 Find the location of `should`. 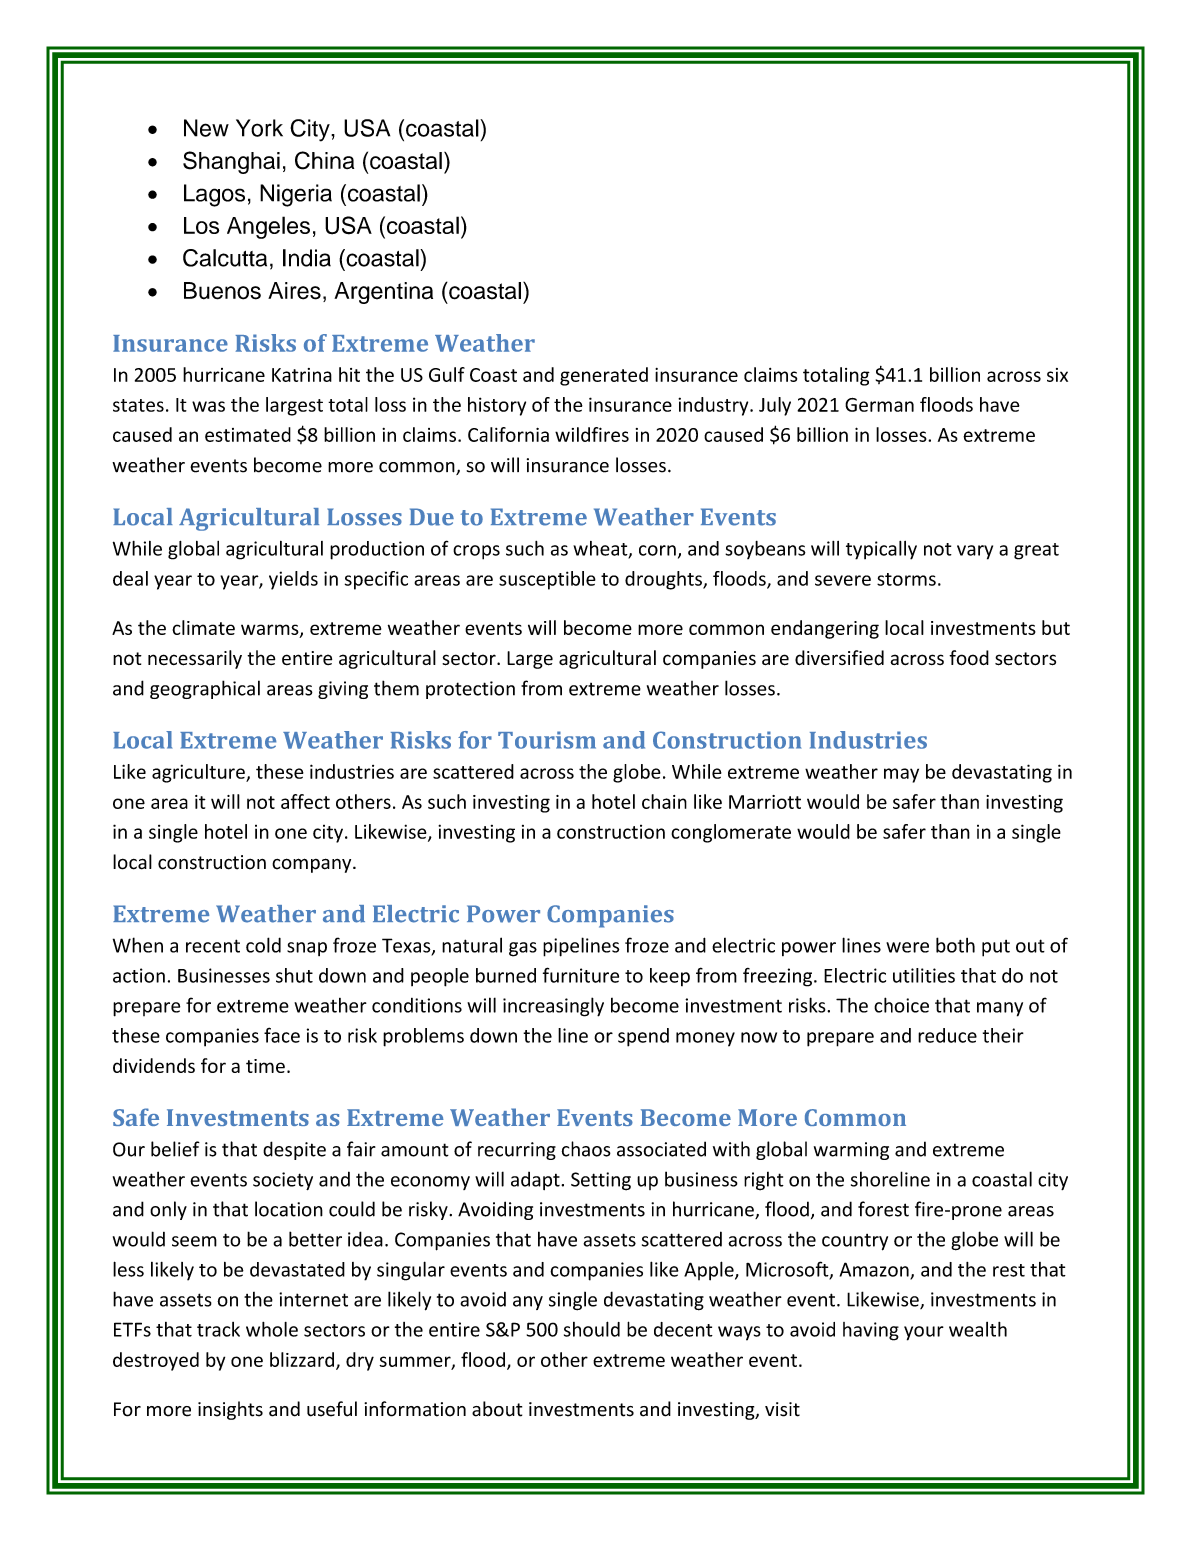

should is located at coordinates (592, 1329).
